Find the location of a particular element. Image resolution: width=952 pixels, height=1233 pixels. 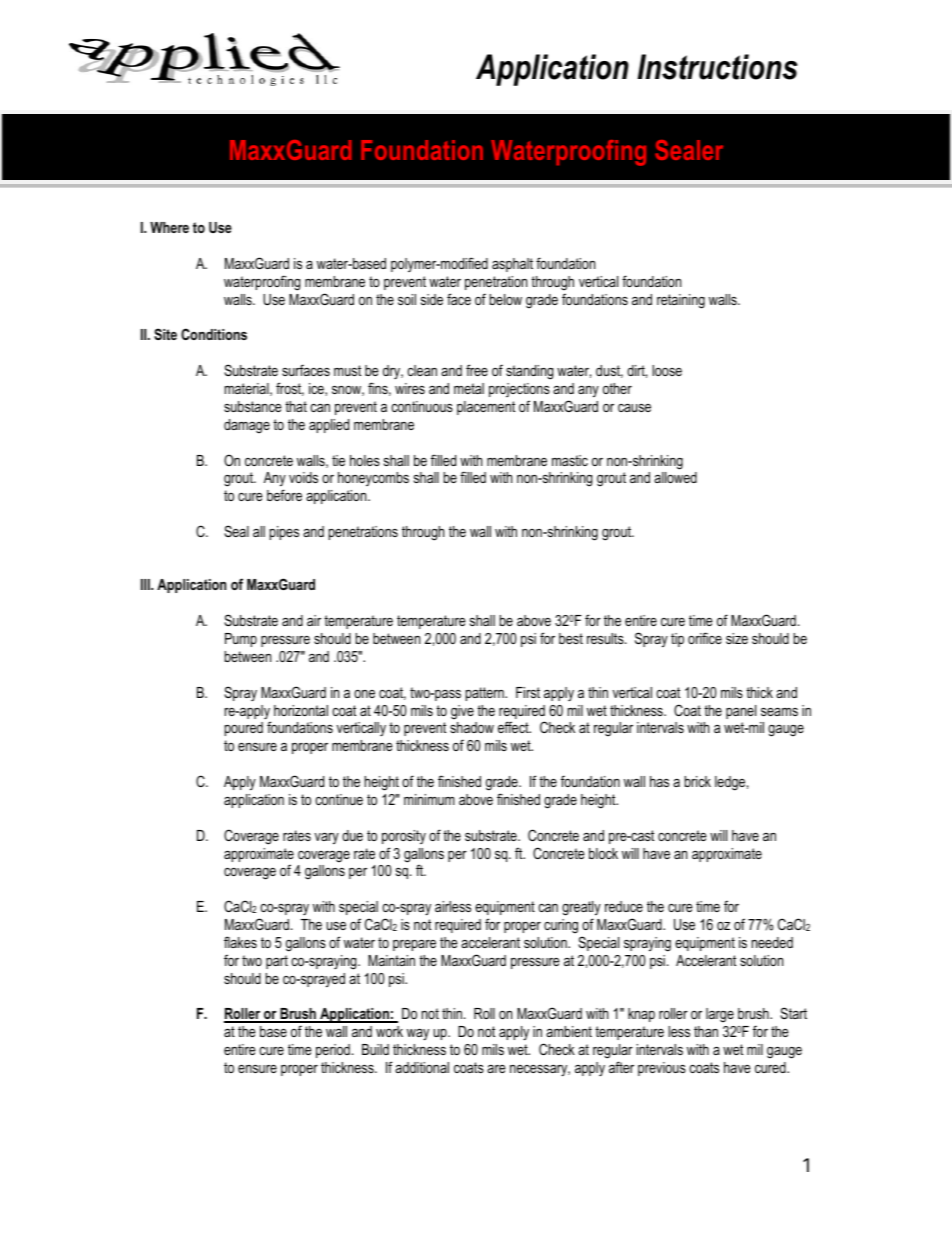

period is located at coordinates (333, 1051).
